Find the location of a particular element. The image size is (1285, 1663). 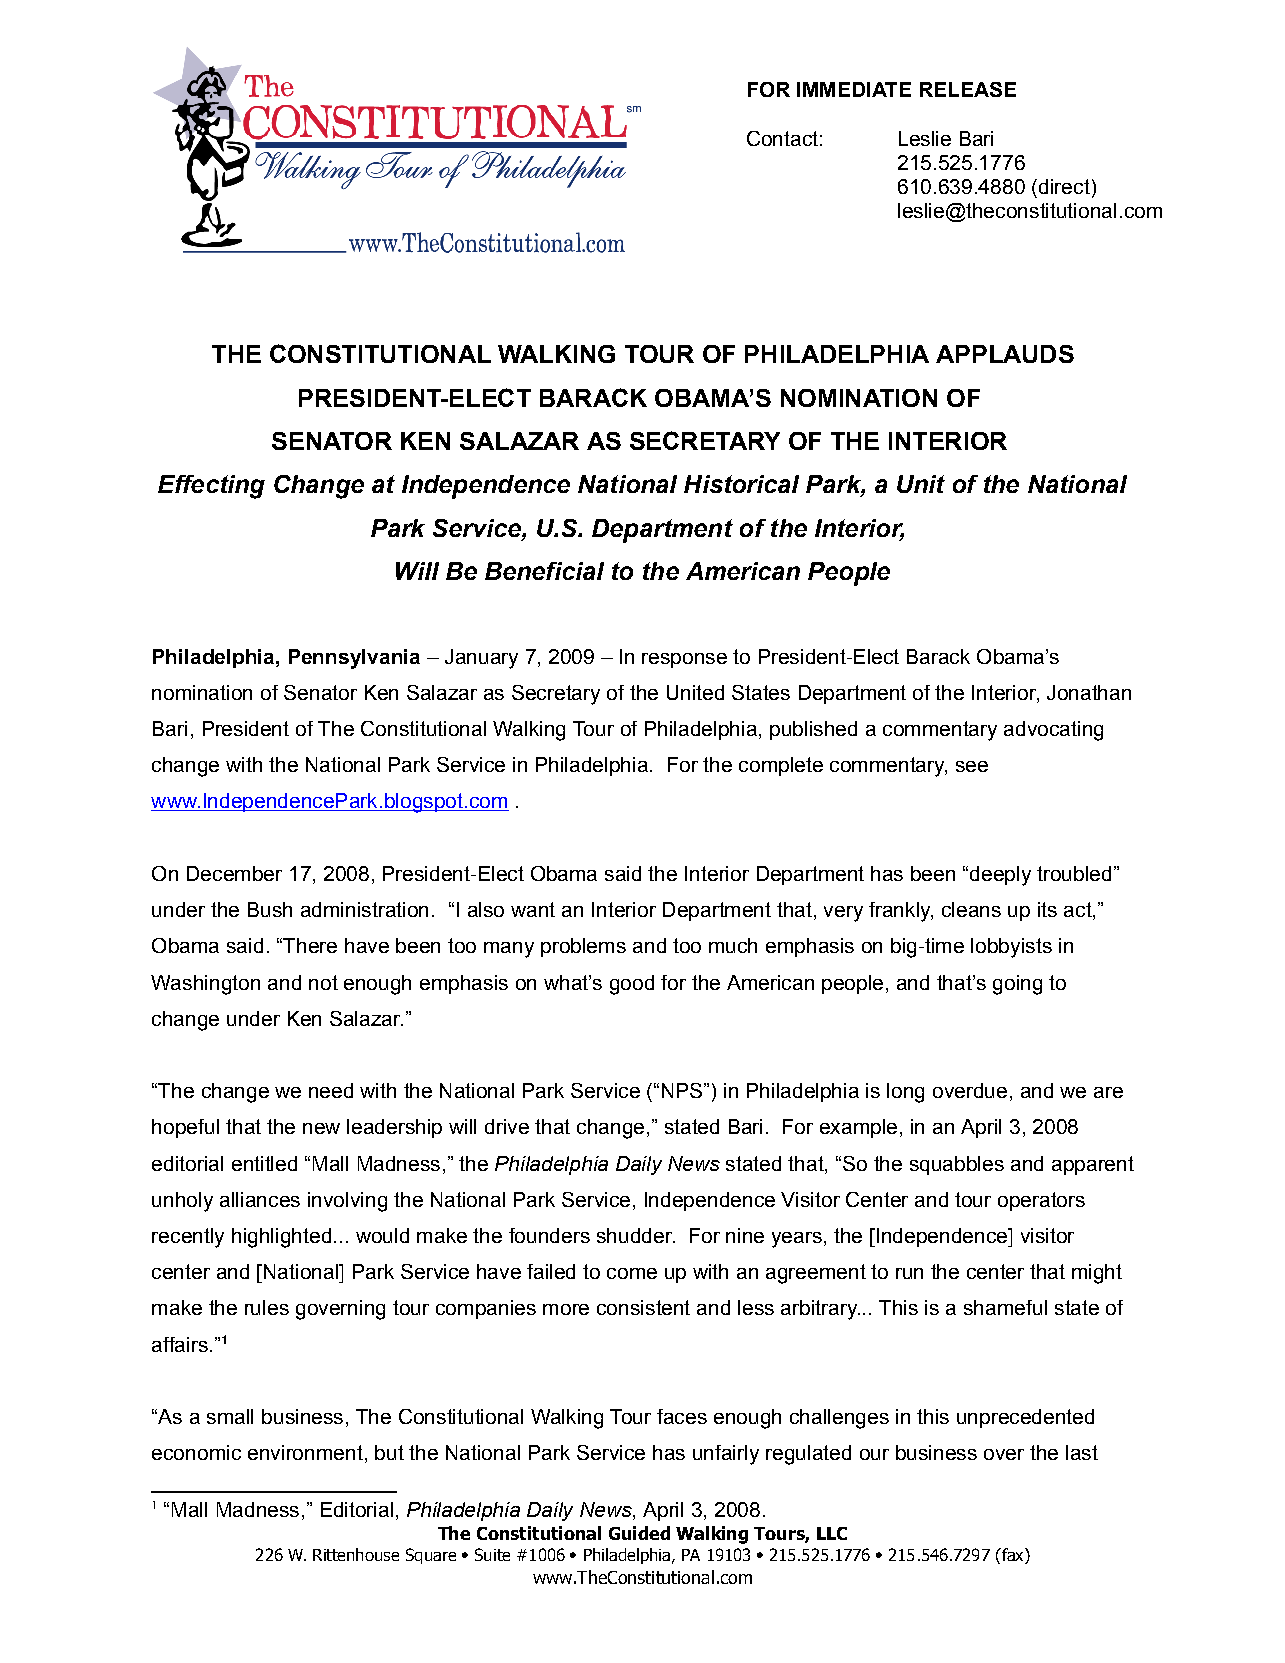

want is located at coordinates (533, 909).
